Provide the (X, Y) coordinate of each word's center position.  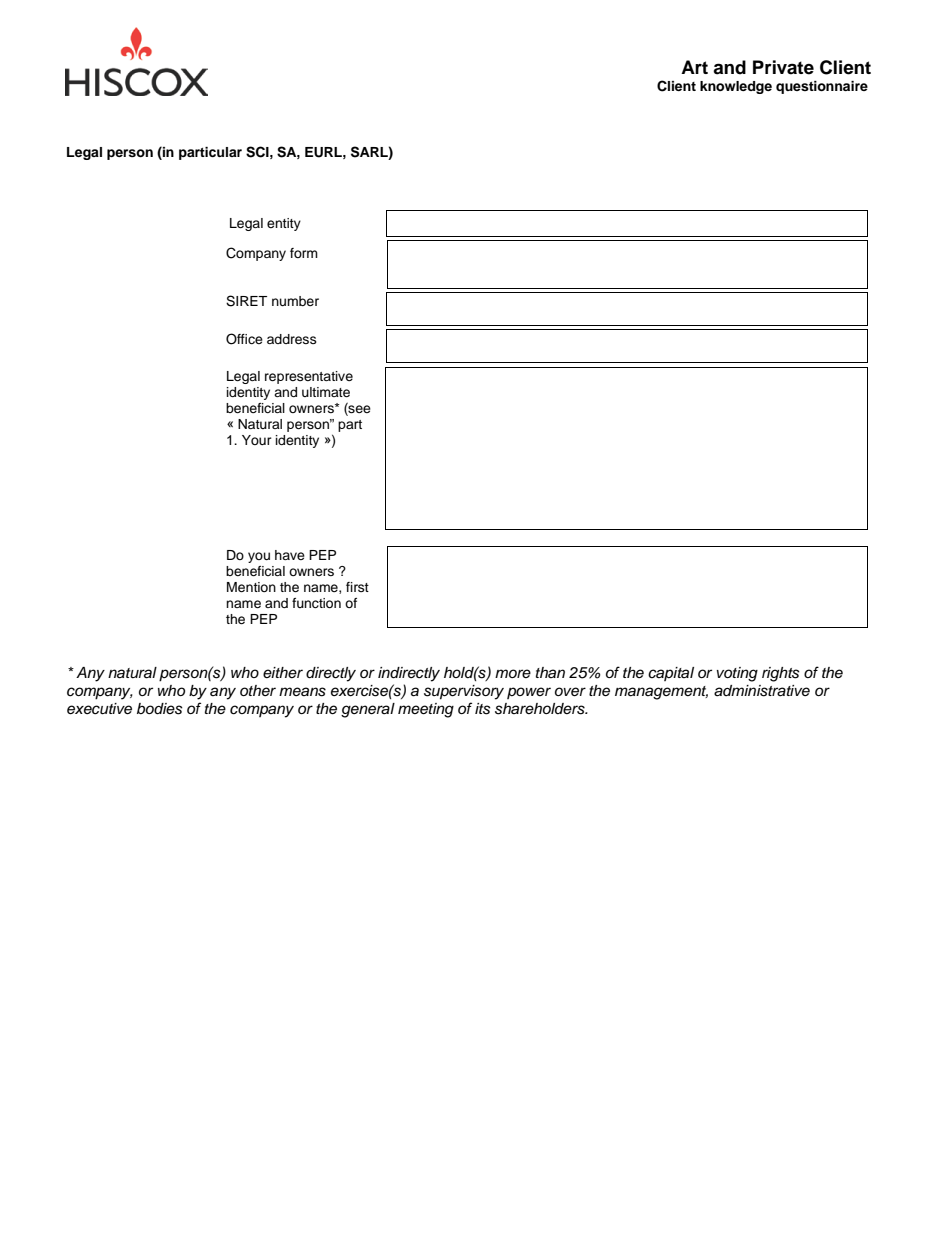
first (357, 587)
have (290, 555)
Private (783, 67)
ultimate (326, 392)
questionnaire (822, 87)
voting (737, 674)
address (292, 339)
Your (257, 440)
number (295, 301)
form (304, 253)
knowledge (736, 87)
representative (309, 377)
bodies (160, 709)
